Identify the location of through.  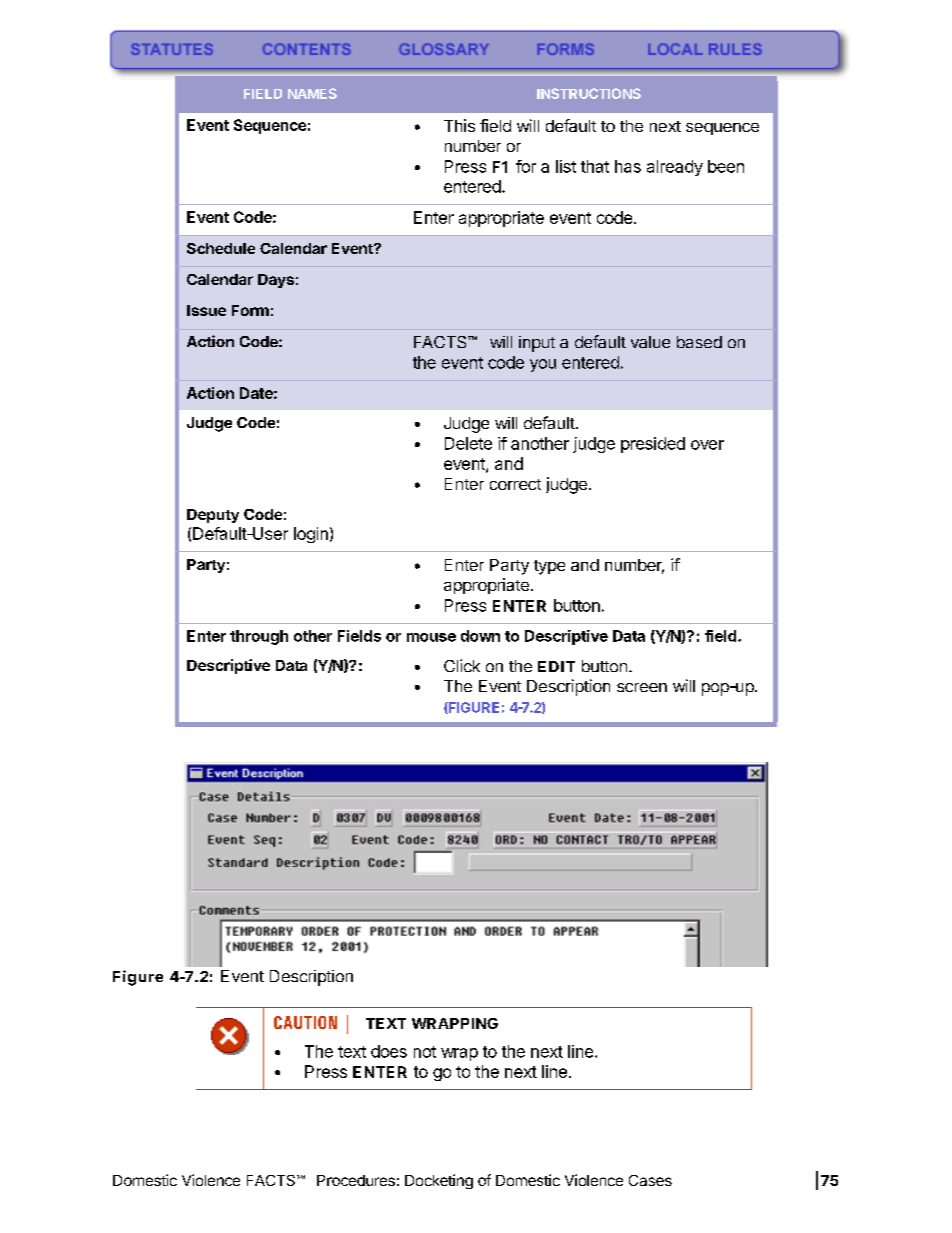
(259, 637).
